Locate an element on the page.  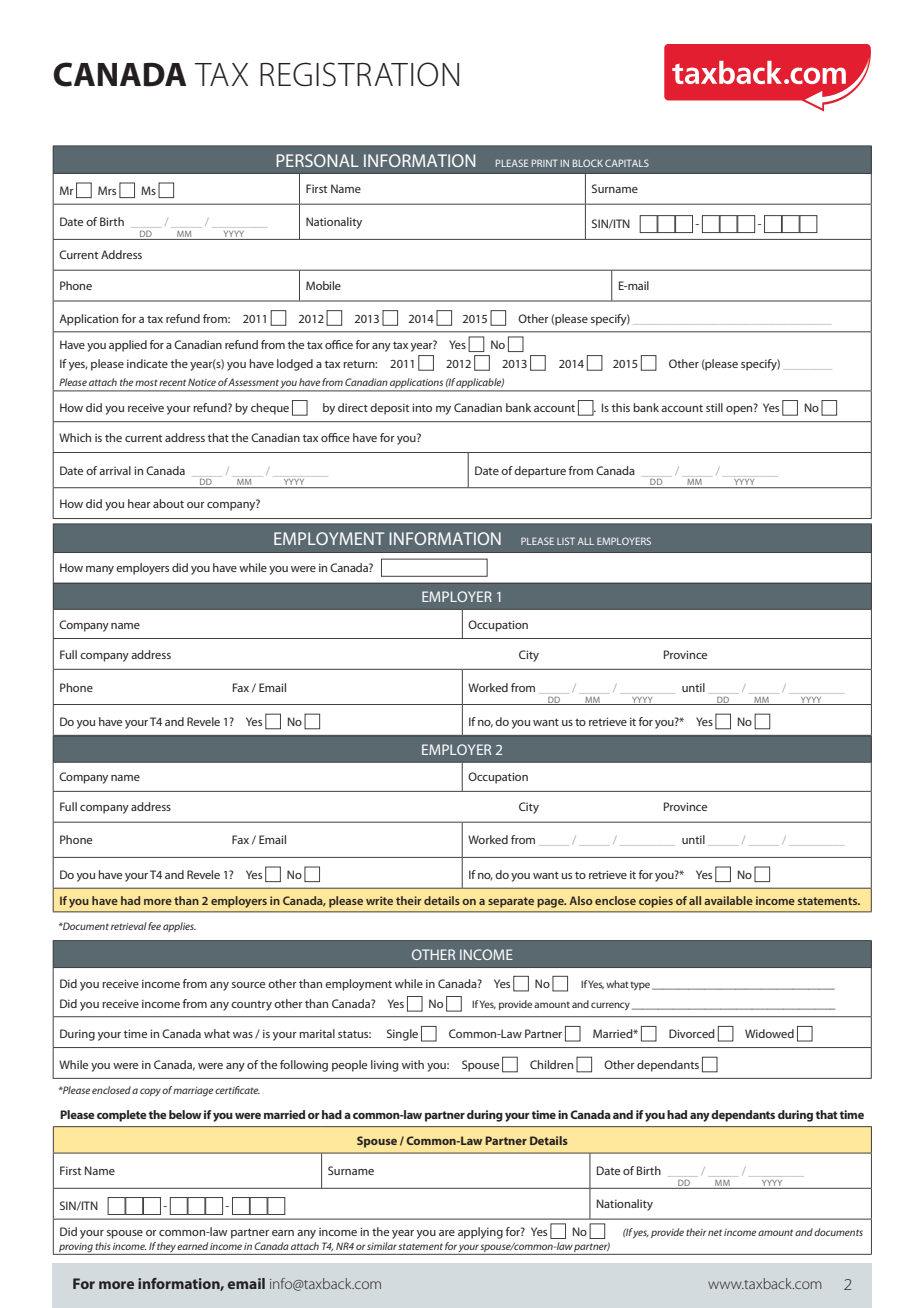
departure is located at coordinates (540, 472).
